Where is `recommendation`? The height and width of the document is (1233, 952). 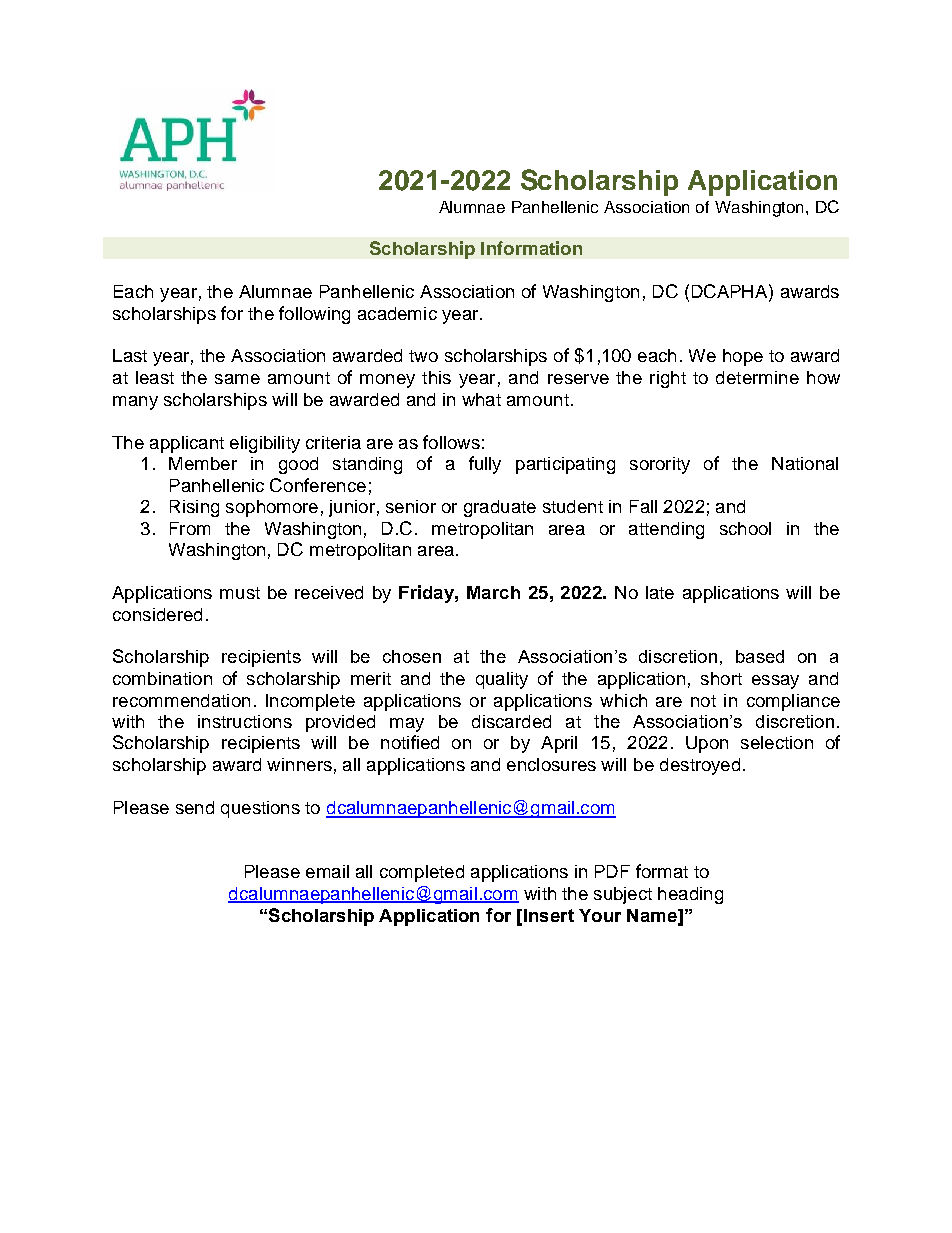 recommendation is located at coordinates (181, 700).
